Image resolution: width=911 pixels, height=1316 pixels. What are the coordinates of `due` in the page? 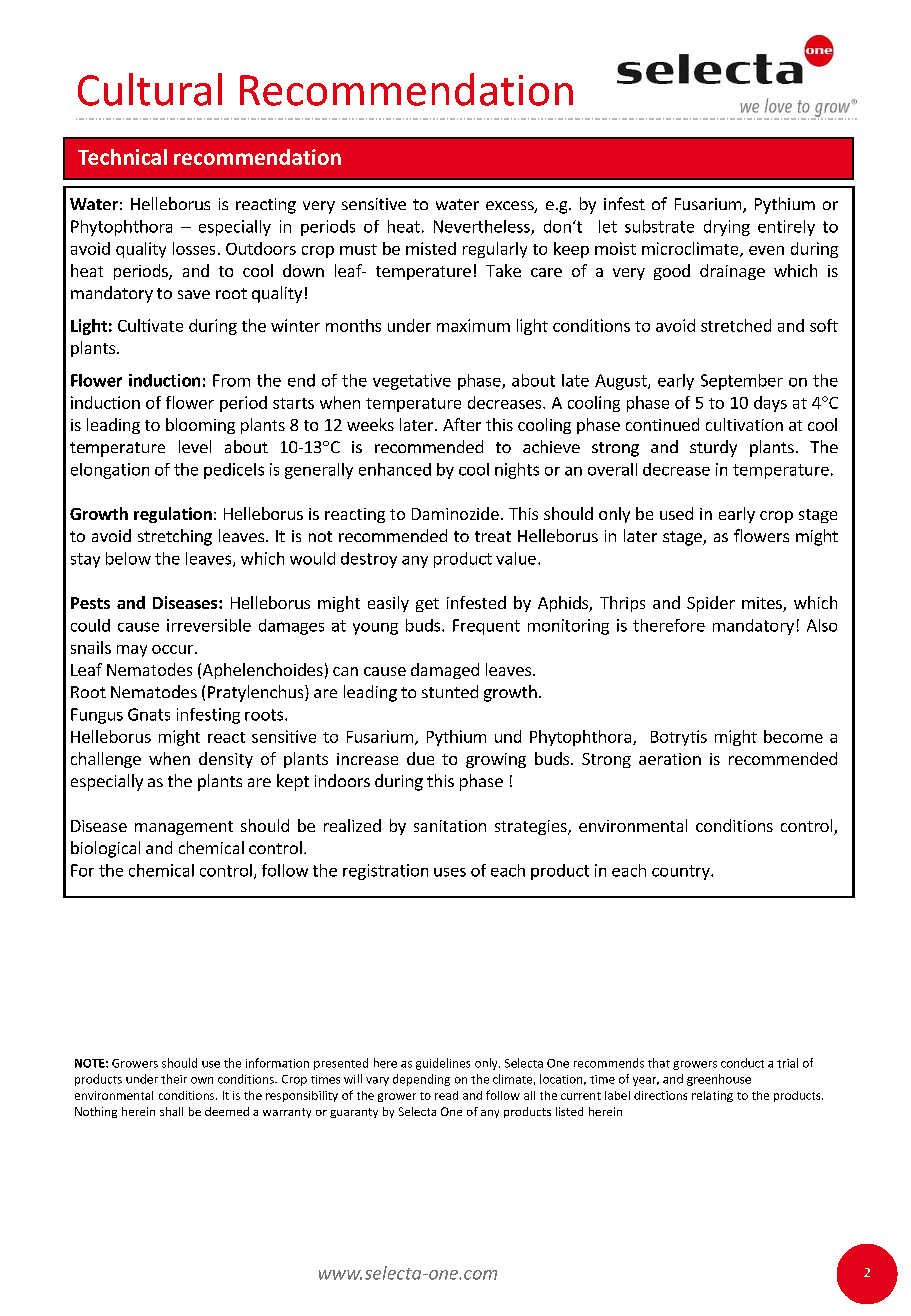 It's located at (420, 758).
